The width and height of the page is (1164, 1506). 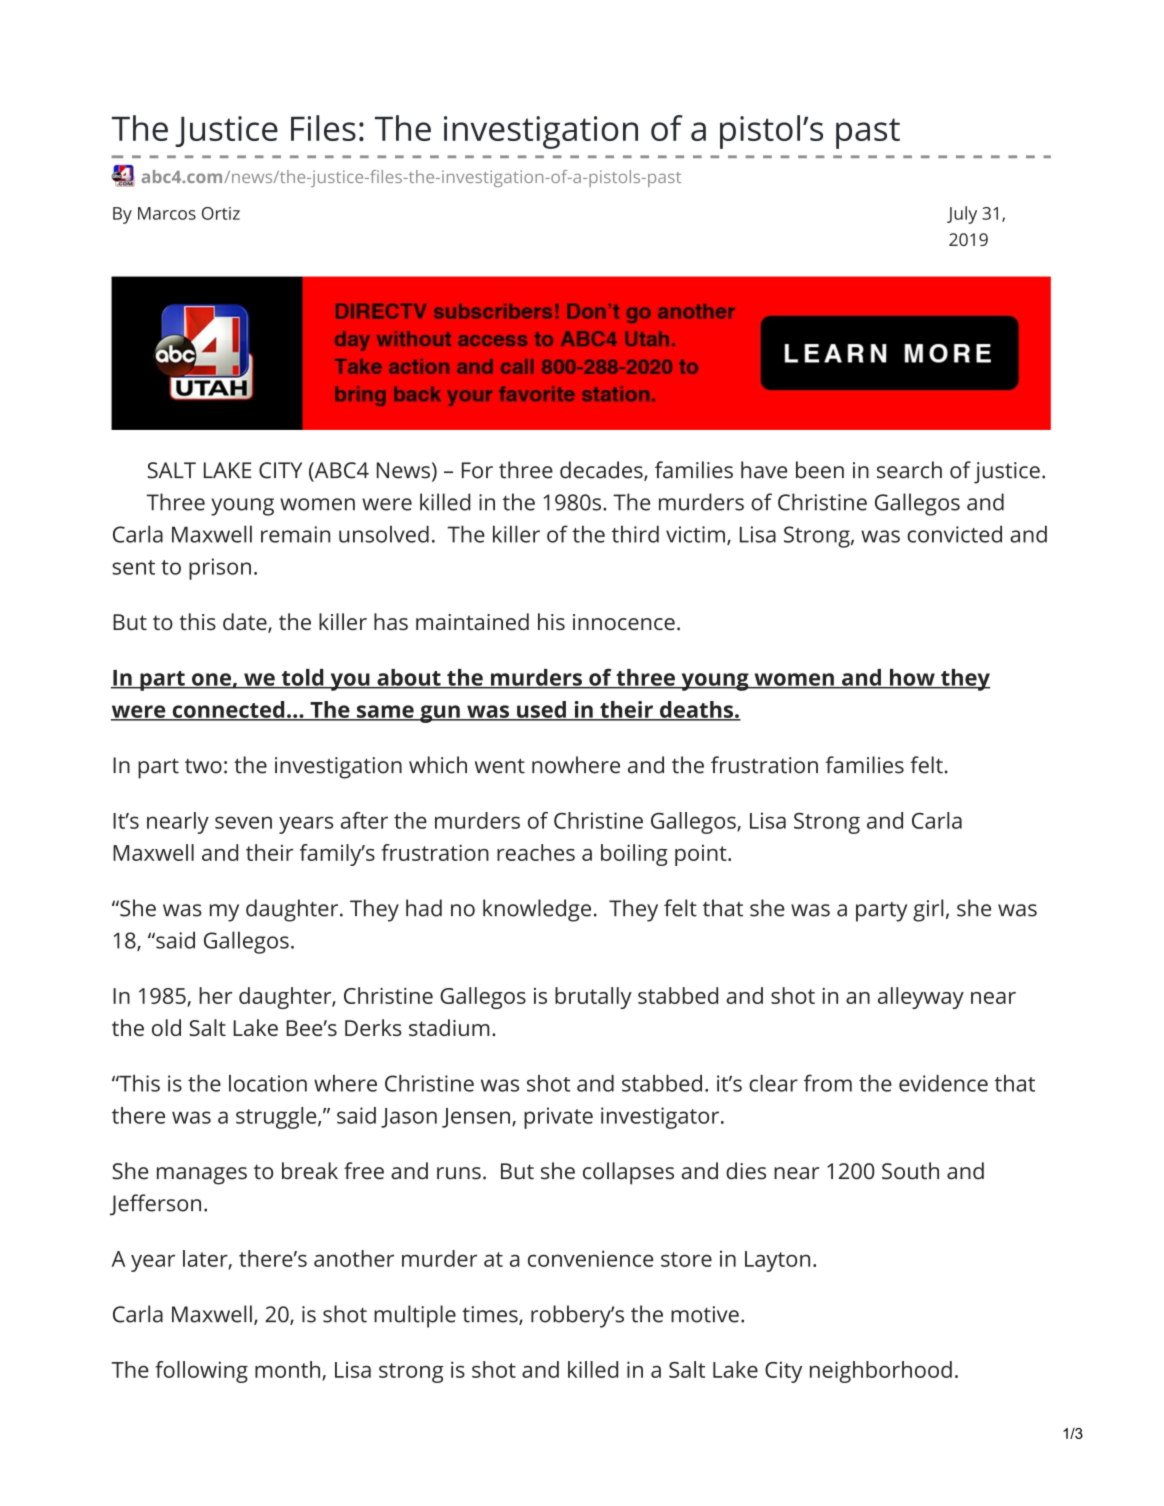 I want to click on seven, so click(x=243, y=822).
